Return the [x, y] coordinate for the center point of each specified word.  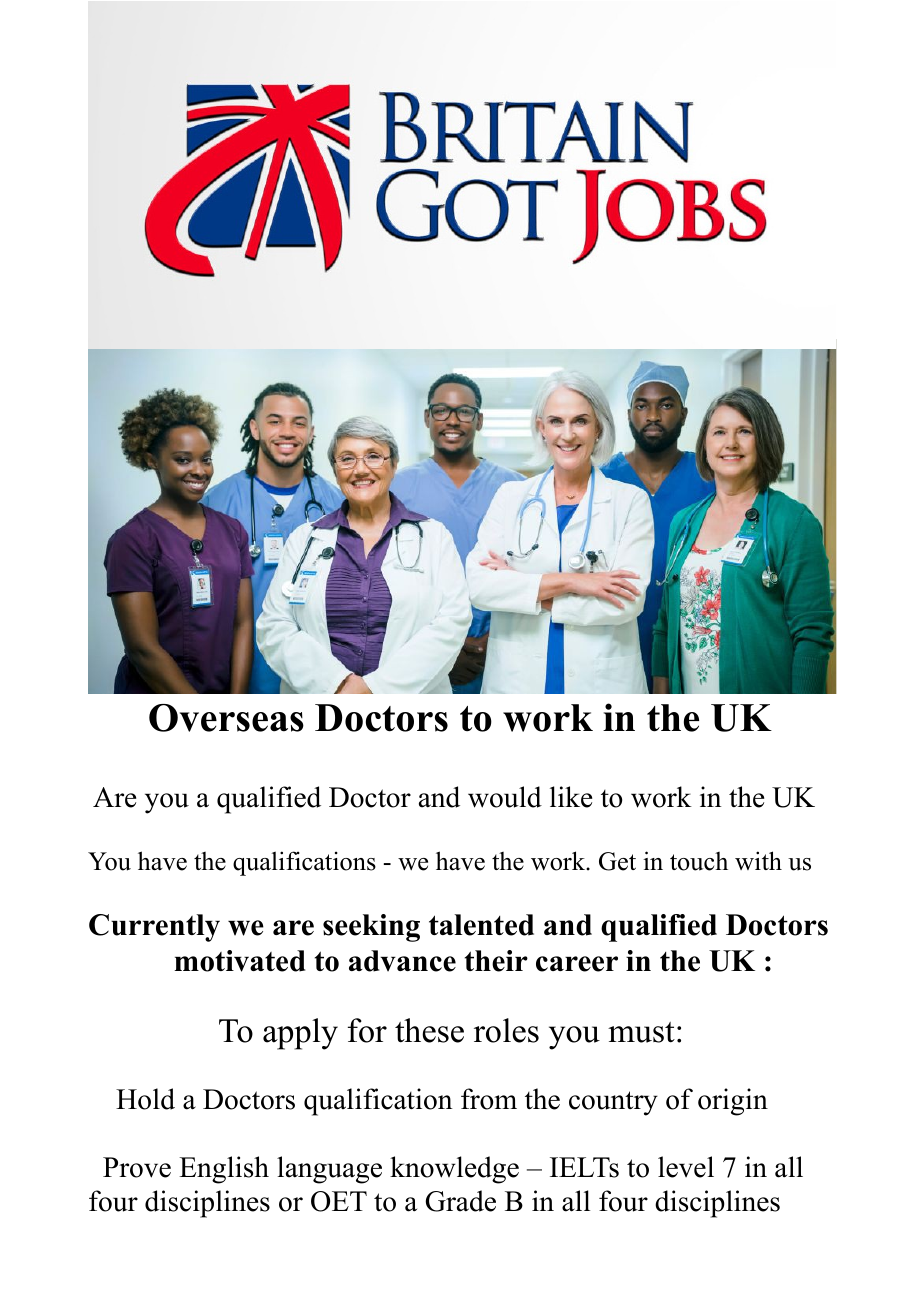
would [505, 797]
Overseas [226, 718]
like [571, 797]
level [686, 1167]
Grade [461, 1201]
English [224, 1170]
